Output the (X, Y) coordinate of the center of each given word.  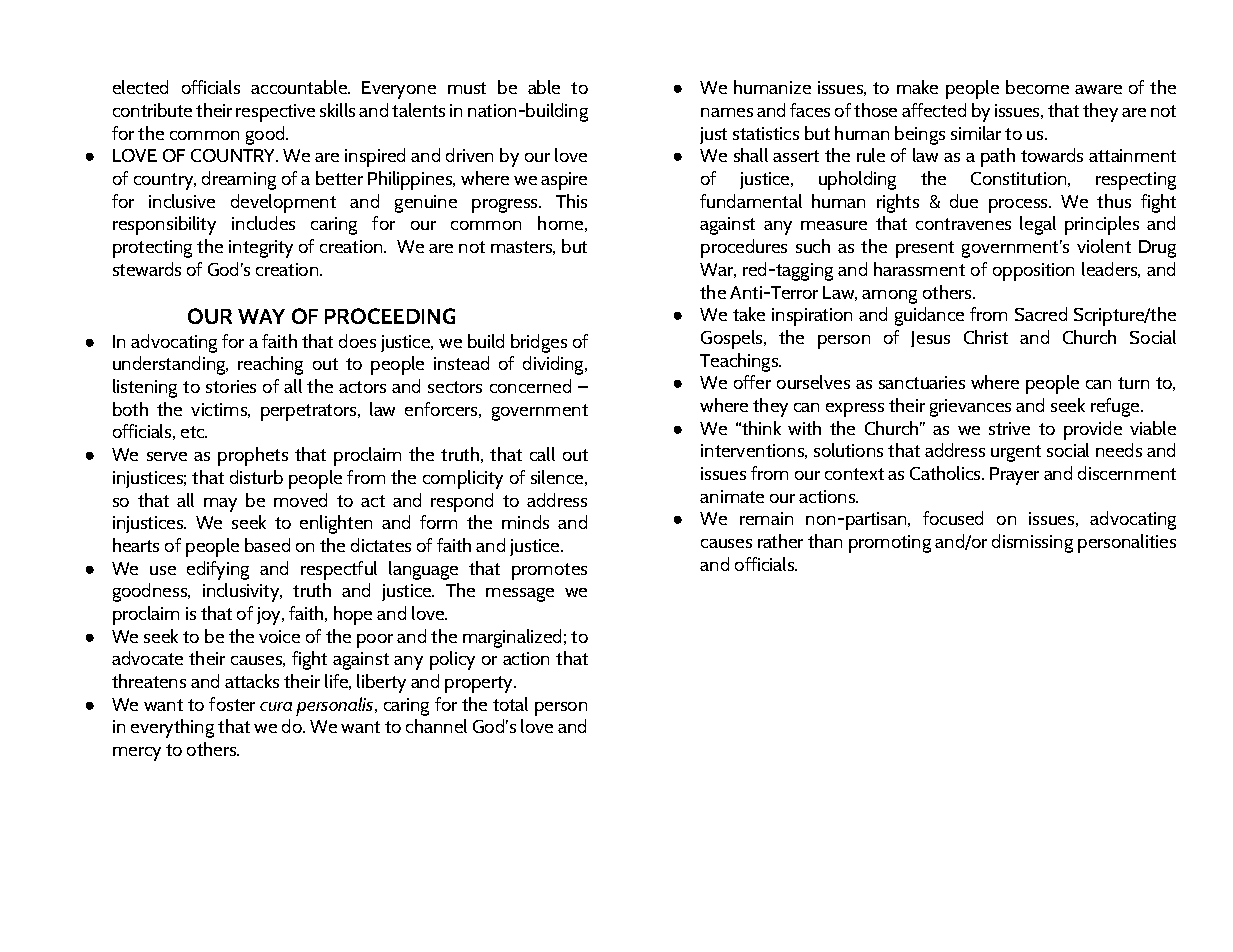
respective (275, 113)
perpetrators (310, 412)
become (1037, 87)
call (542, 454)
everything (172, 728)
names (727, 112)
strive (1009, 428)
